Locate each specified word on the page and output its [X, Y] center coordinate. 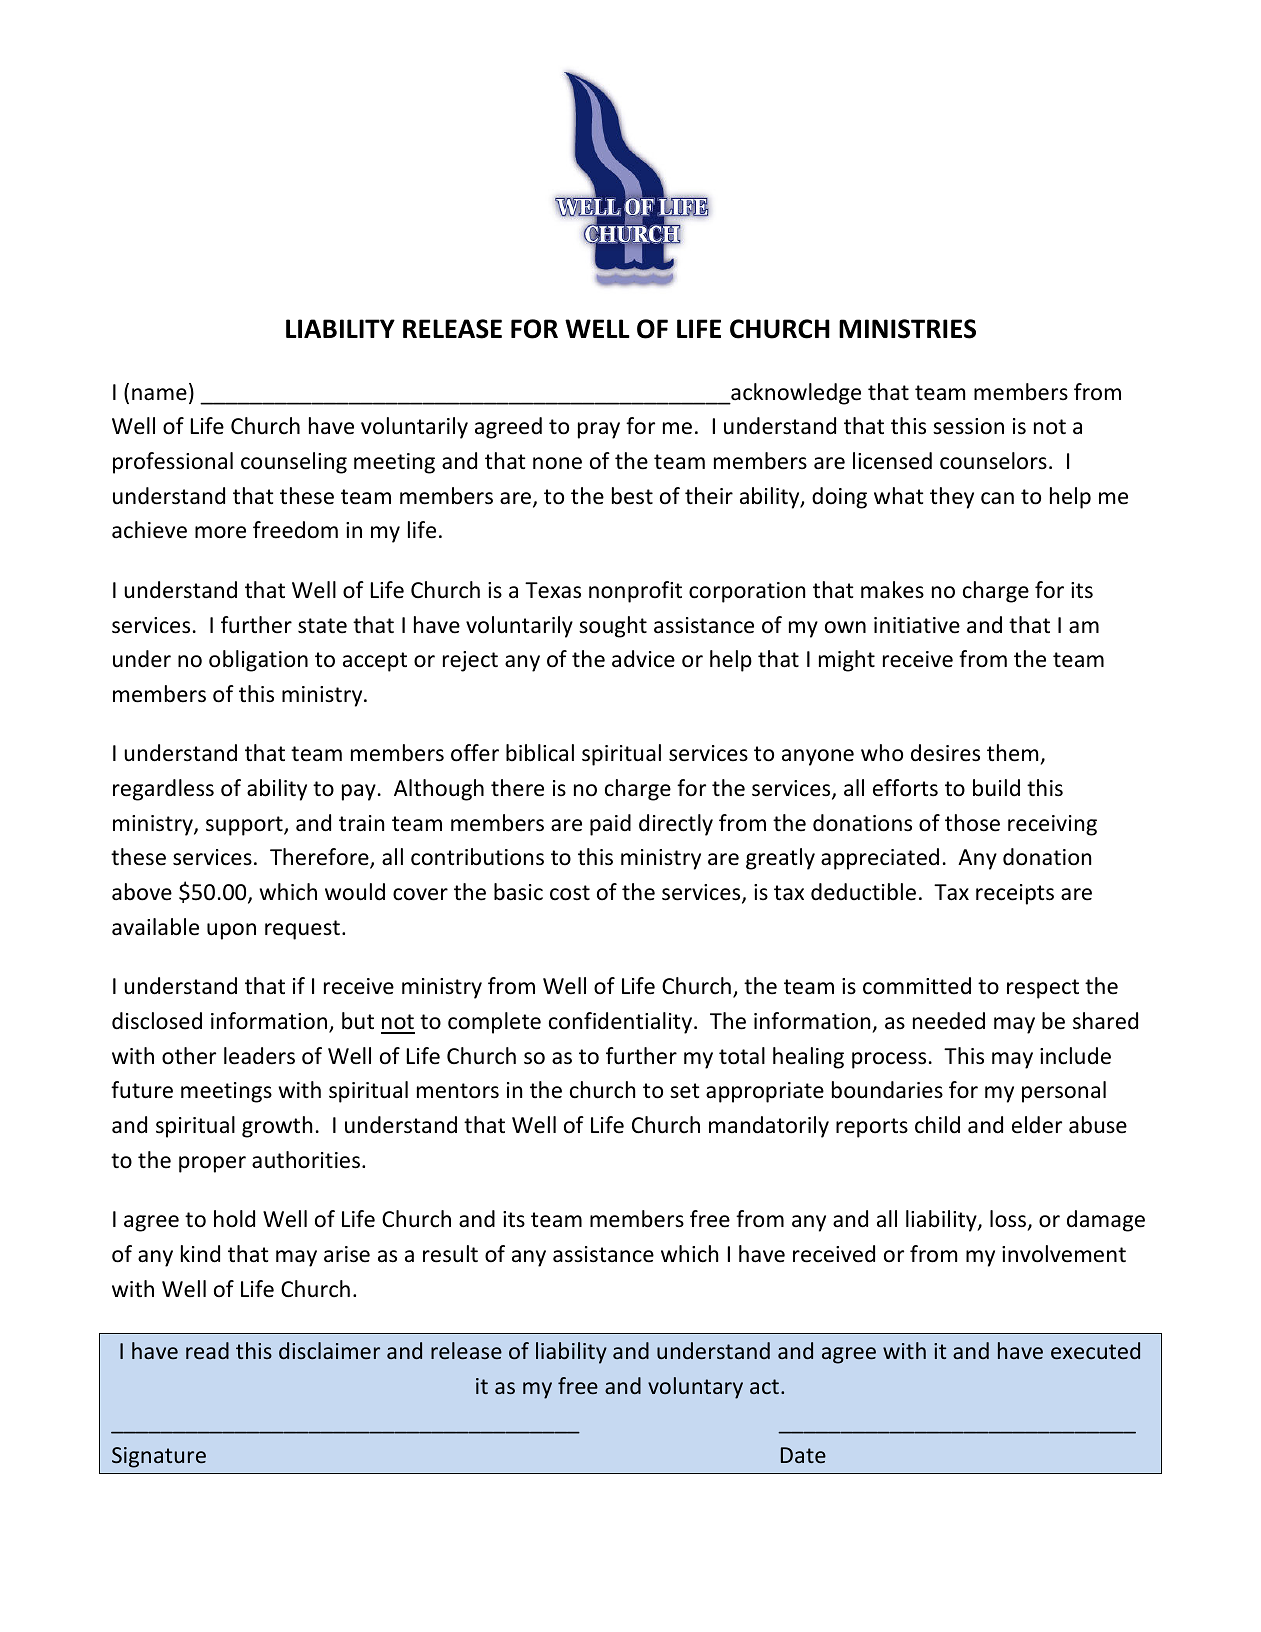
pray [599, 430]
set [685, 1091]
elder [1037, 1125]
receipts [1015, 894]
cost [570, 893]
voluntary [695, 1388]
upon [231, 931]
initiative [917, 625]
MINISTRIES [907, 329]
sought [613, 627]
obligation [258, 661]
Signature [159, 1457]
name [159, 394]
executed [1095, 1350]
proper [212, 1164]
